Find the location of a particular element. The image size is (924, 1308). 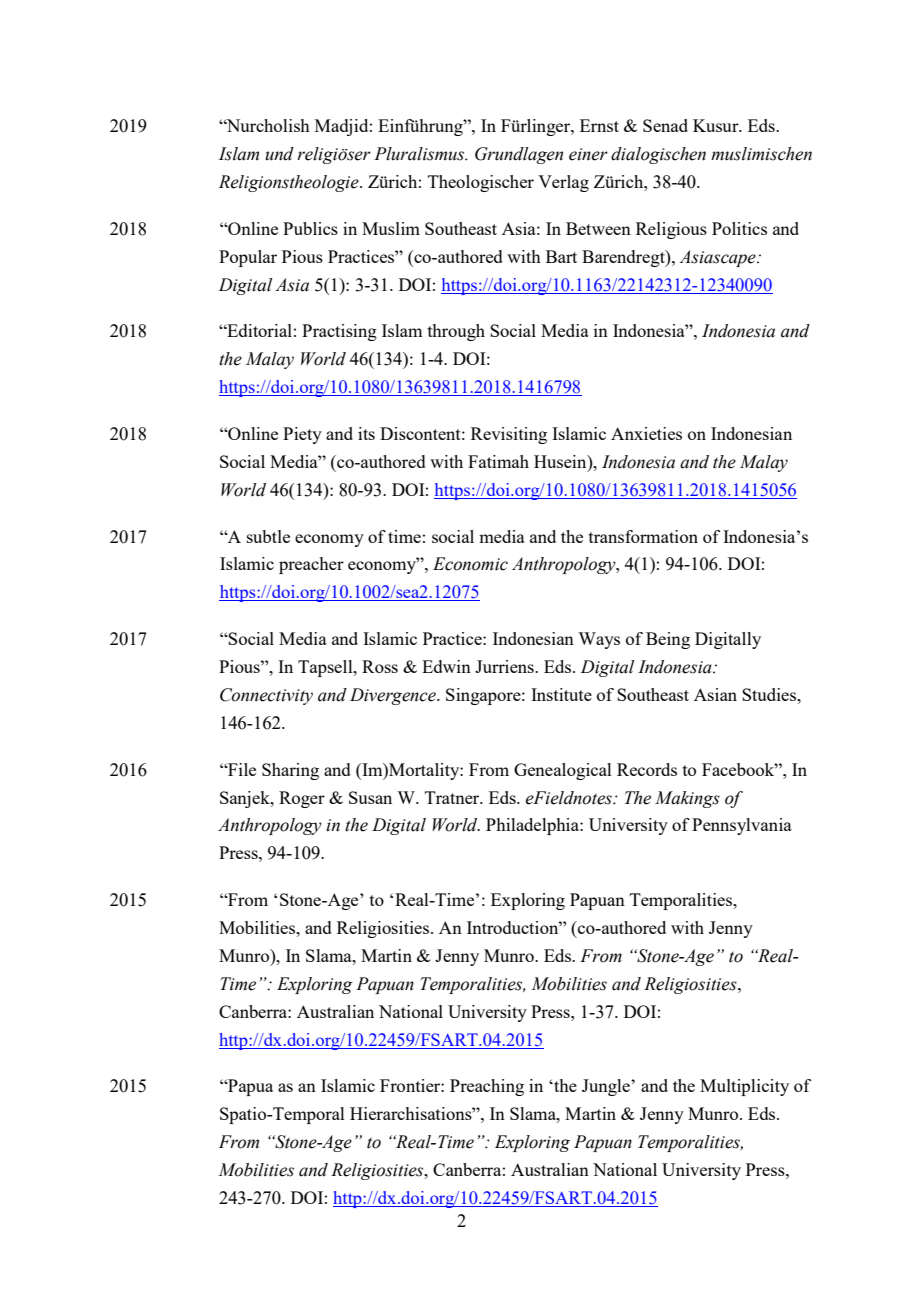

Genealogical is located at coordinates (563, 771).
